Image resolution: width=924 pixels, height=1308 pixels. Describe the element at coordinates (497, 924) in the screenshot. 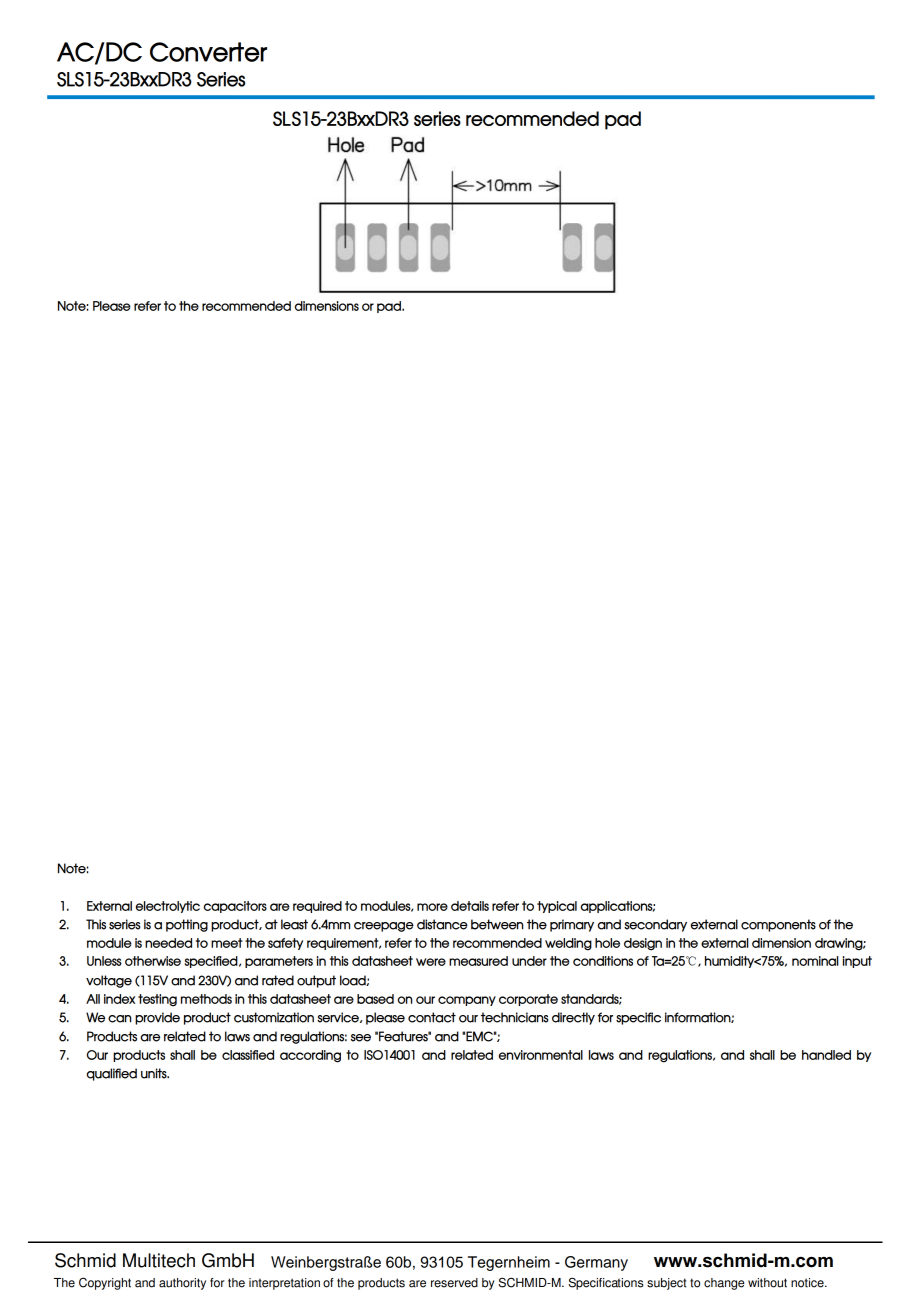

I see `between` at that location.
